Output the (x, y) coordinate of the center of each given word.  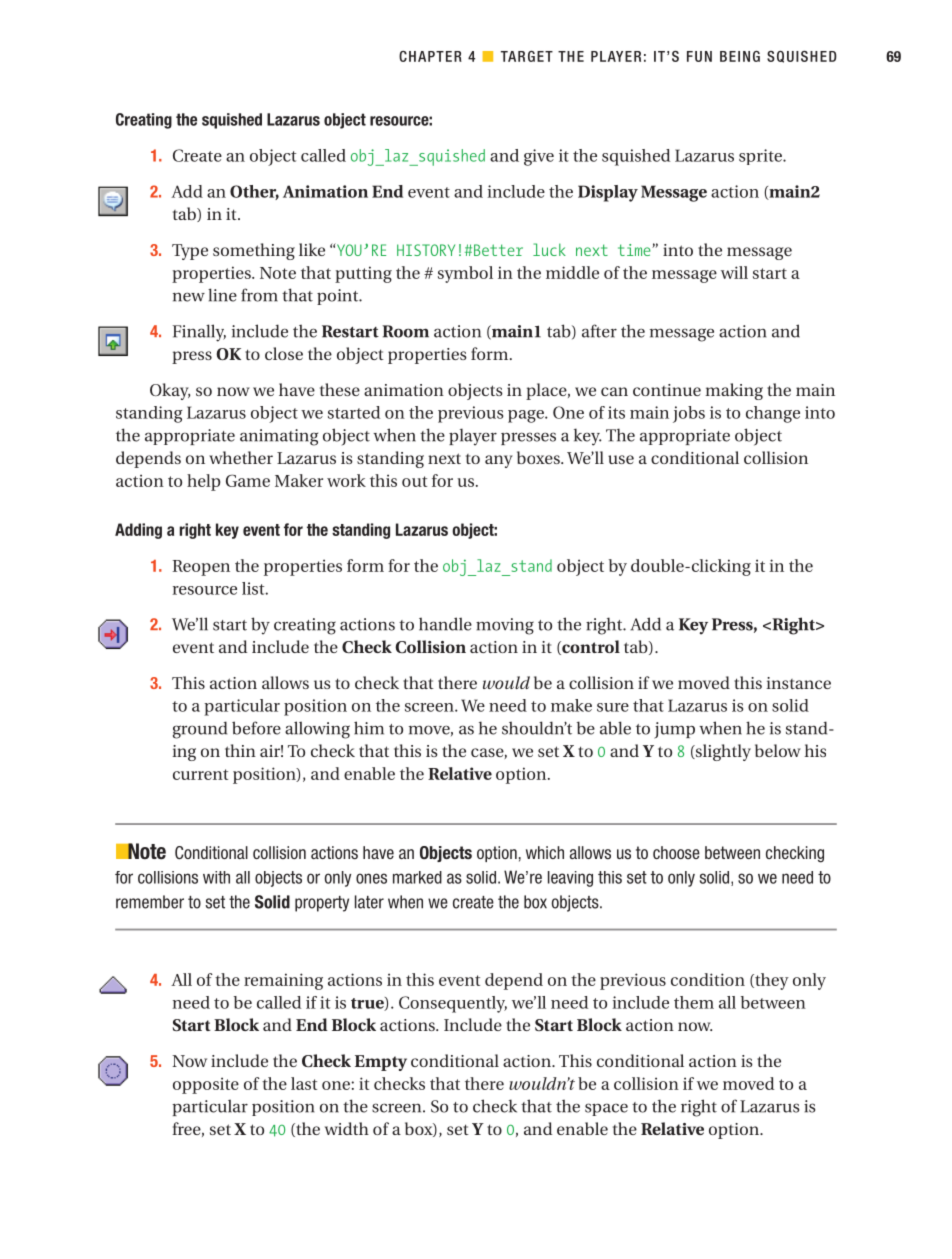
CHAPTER (430, 56)
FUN (699, 56)
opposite (206, 1085)
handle (445, 624)
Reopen (201, 568)
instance (798, 683)
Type (190, 252)
